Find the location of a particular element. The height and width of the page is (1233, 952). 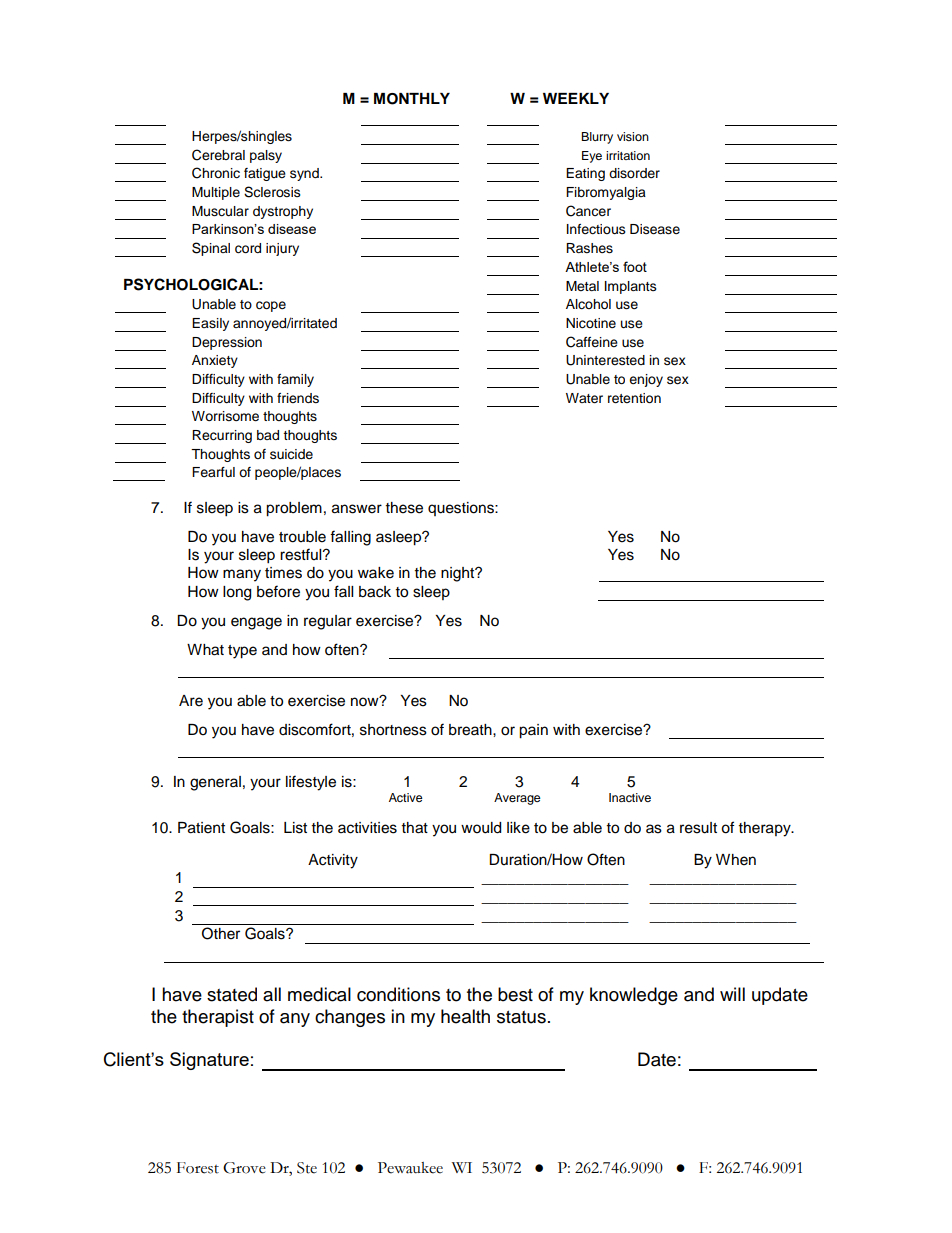

MONTHLY is located at coordinates (412, 99).
